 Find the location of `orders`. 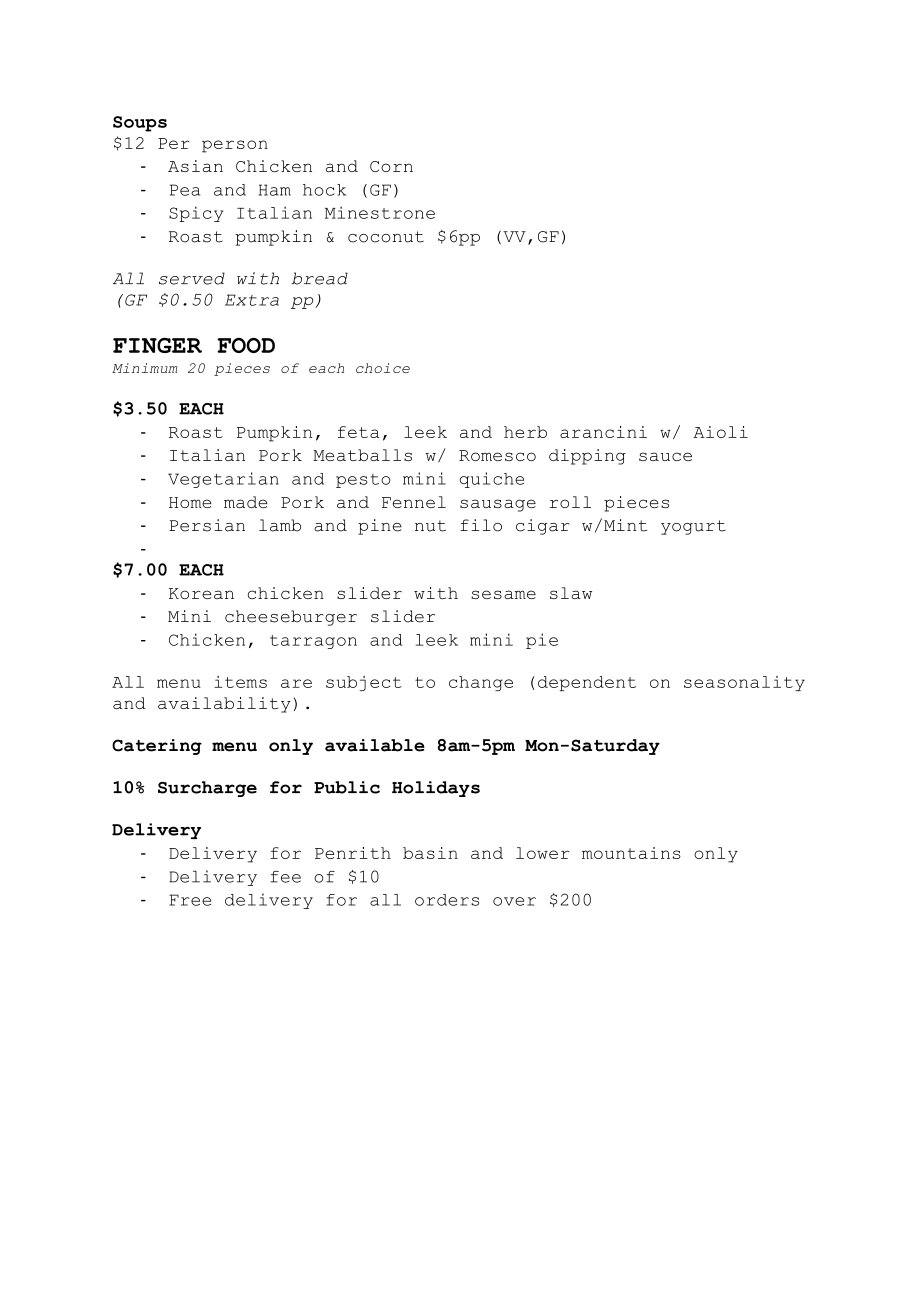

orders is located at coordinates (447, 900).
